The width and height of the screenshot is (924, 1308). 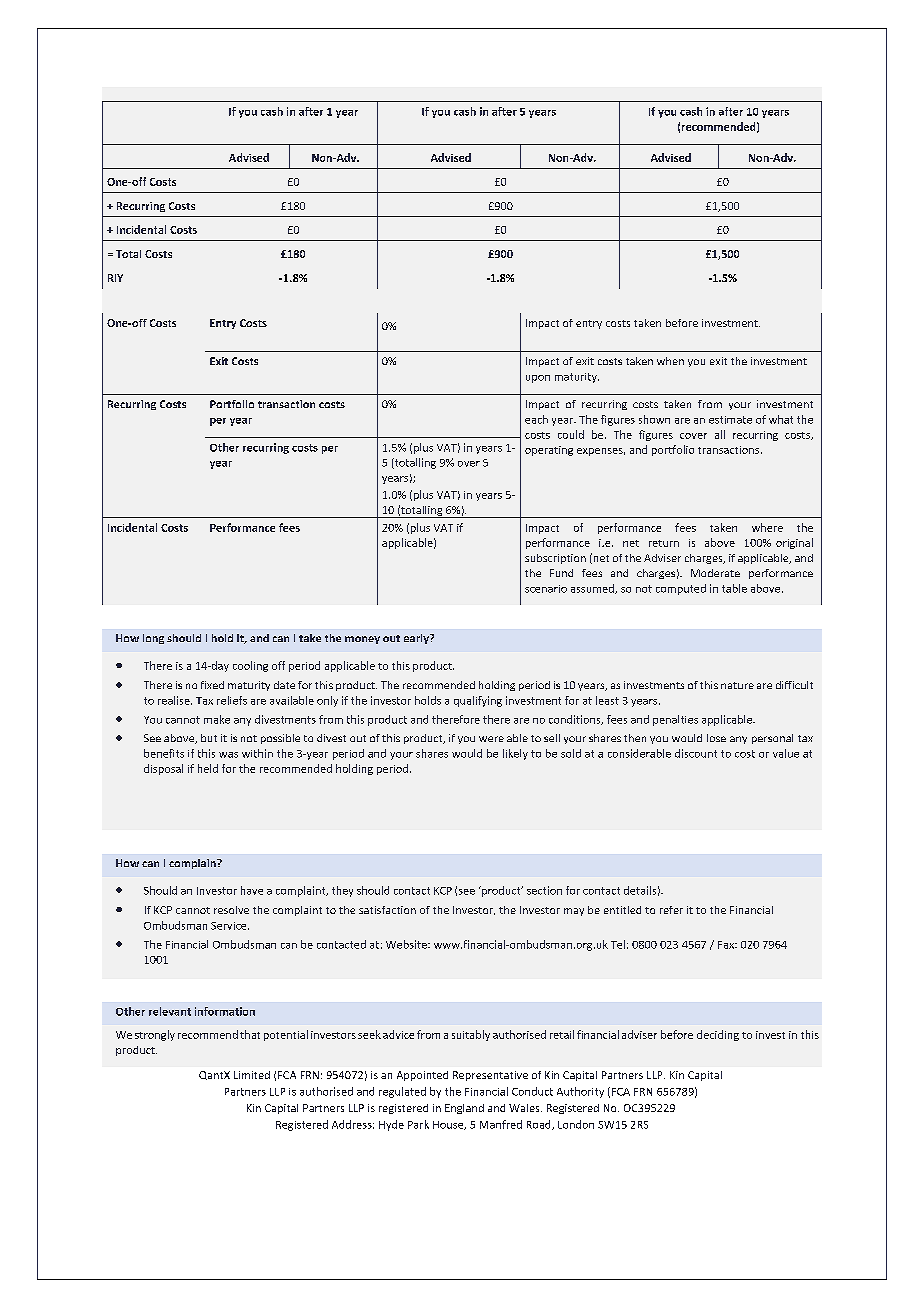 What do you see at coordinates (681, 589) in the screenshot?
I see `computed` at bounding box center [681, 589].
